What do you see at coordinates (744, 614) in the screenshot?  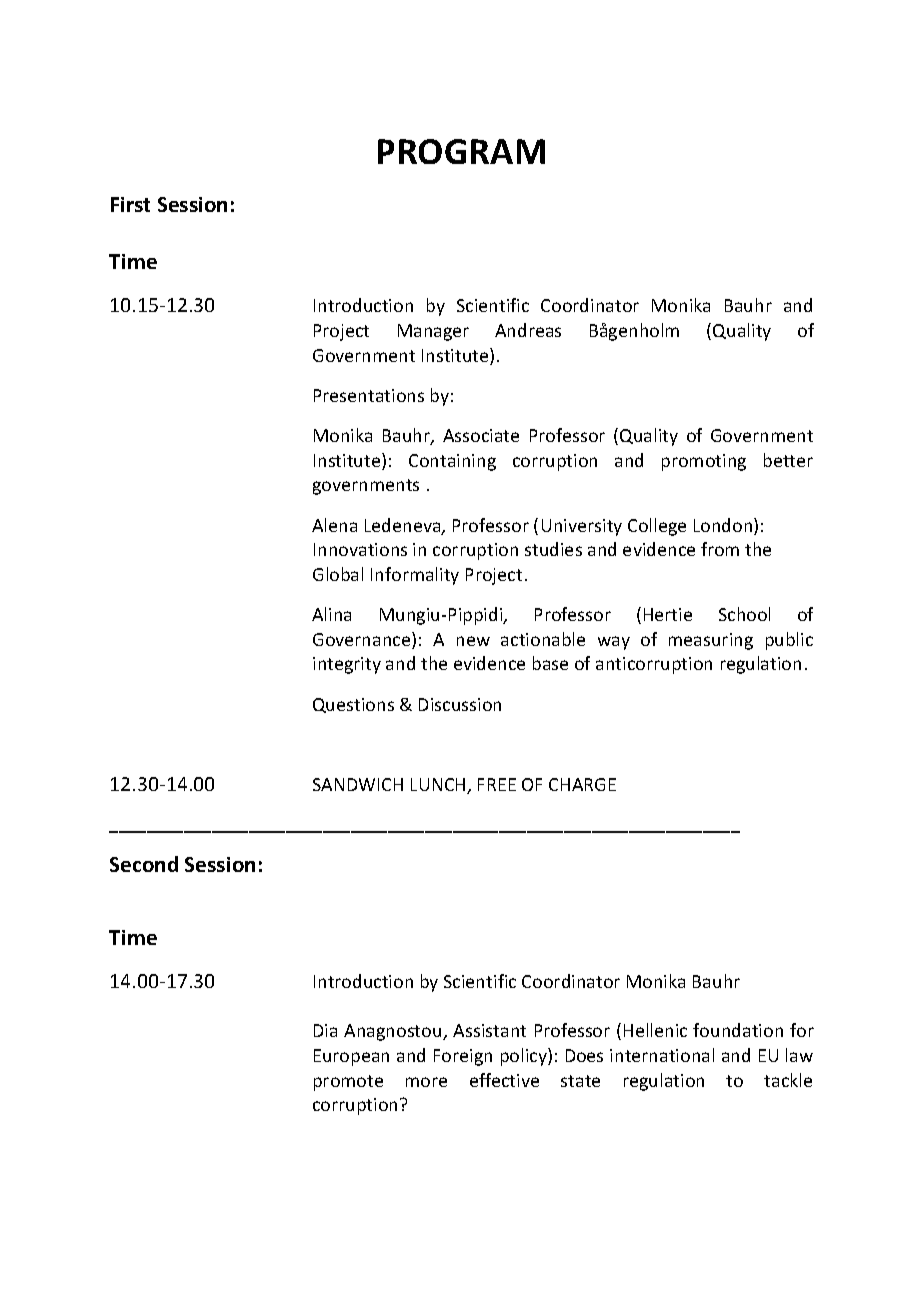 I see `School` at bounding box center [744, 614].
